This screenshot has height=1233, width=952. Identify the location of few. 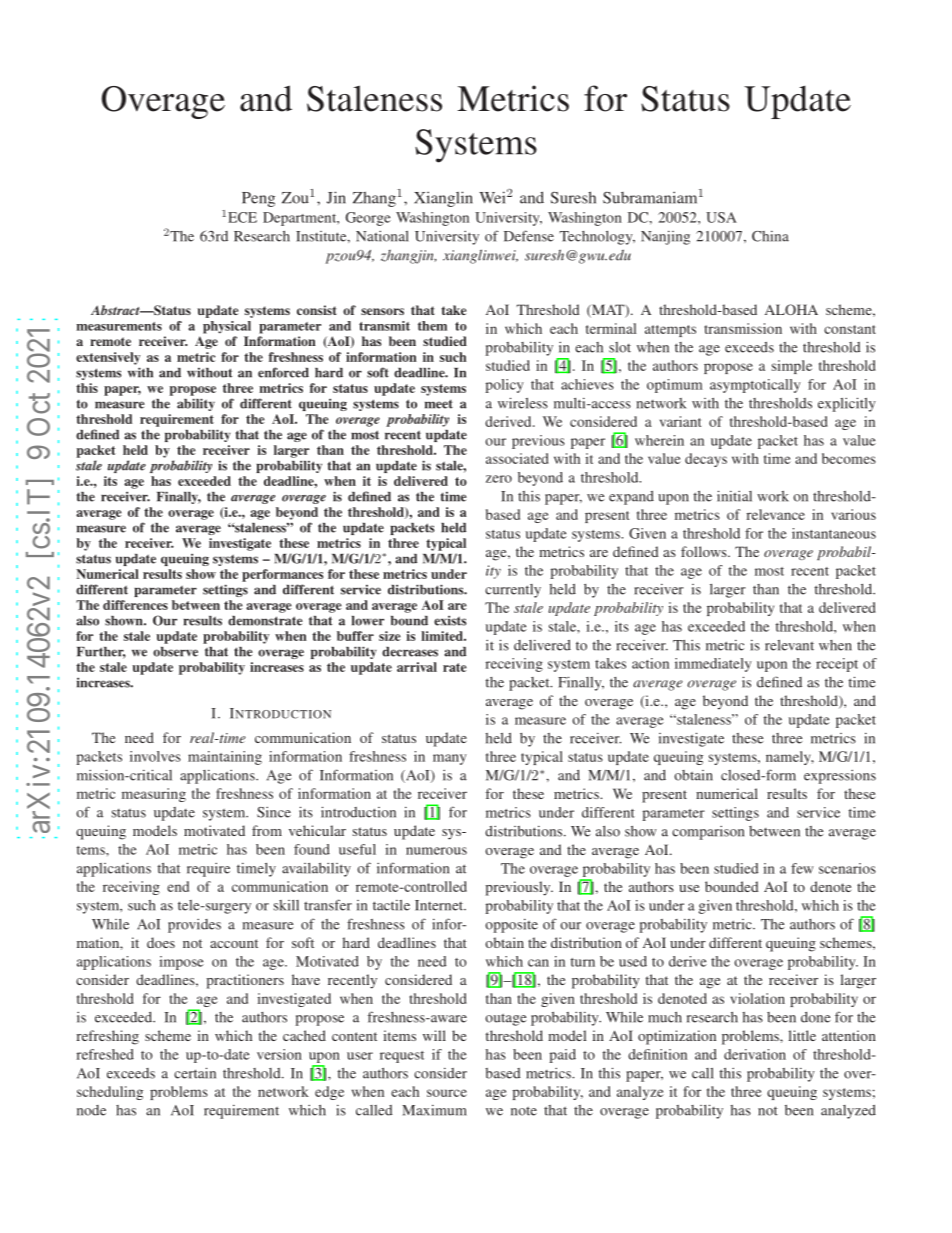
(802, 868).
